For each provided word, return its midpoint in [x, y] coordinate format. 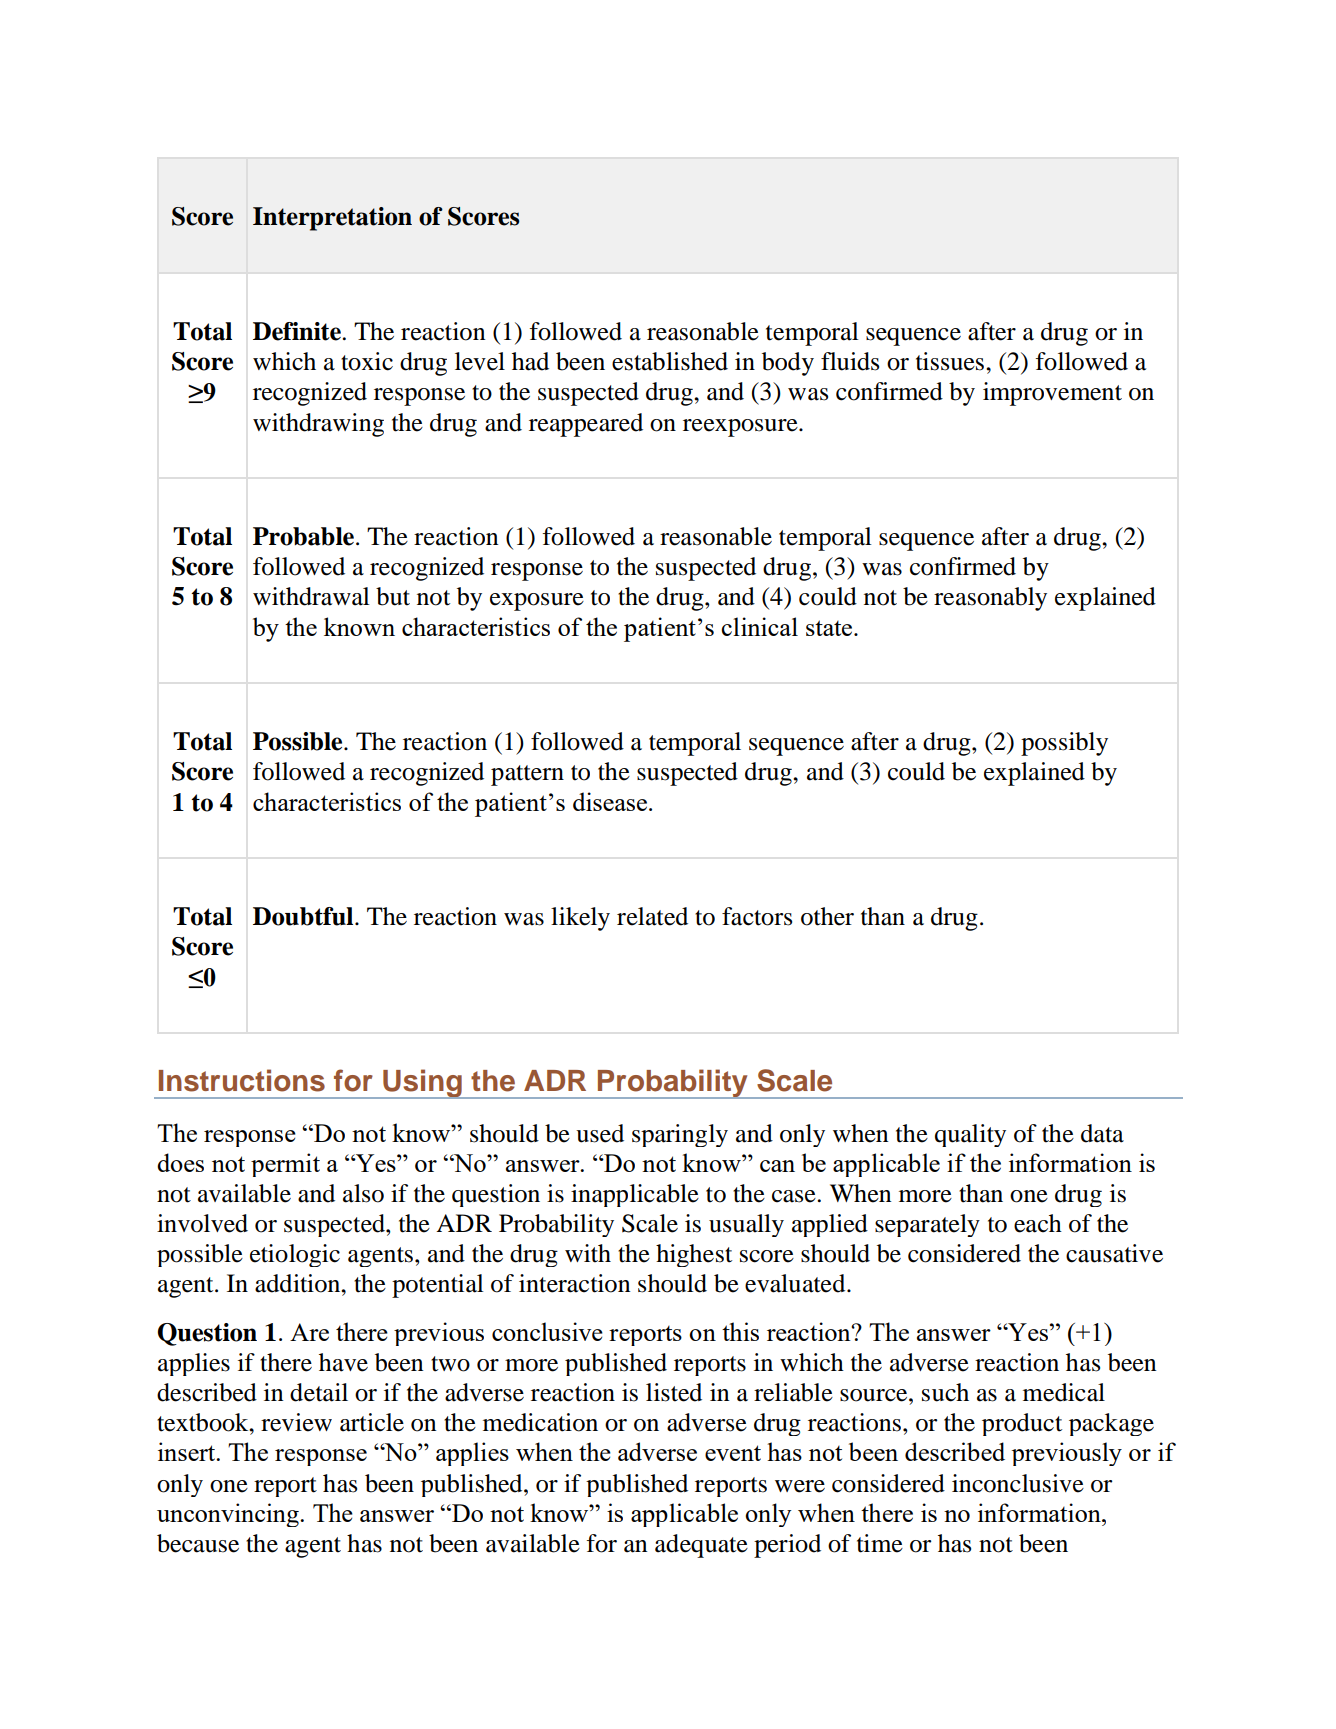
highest [694, 1255]
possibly [1064, 744]
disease [611, 801]
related [652, 916]
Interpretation [332, 219]
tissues [951, 361]
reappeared [586, 425]
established [670, 361]
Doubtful [304, 916]
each [1038, 1223]
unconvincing [229, 1515]
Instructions [242, 1080]
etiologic [295, 1255]
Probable [303, 536]
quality [970, 1135]
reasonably [990, 599]
